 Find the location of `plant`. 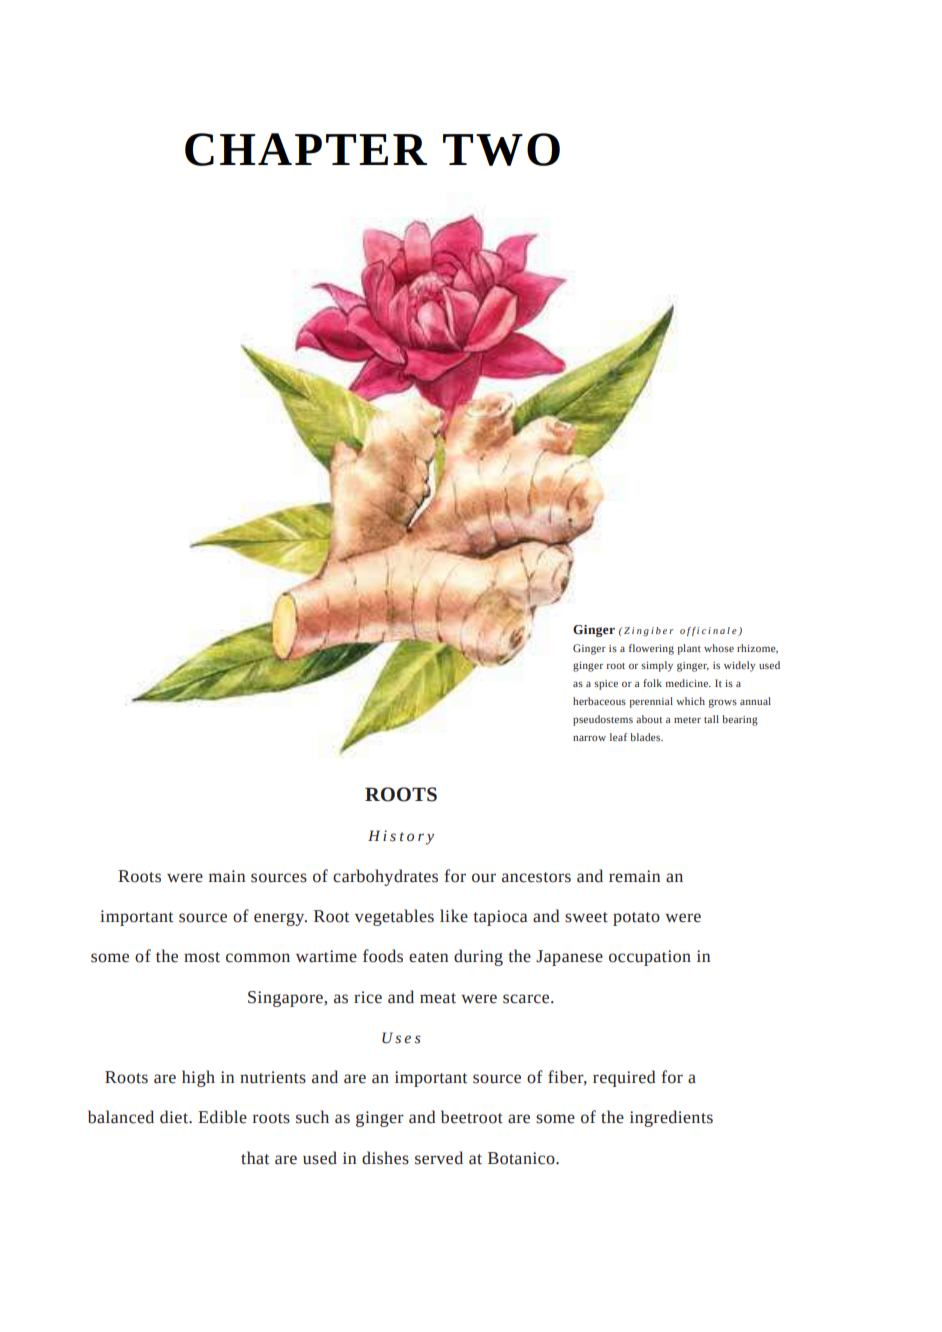

plant is located at coordinates (689, 649).
